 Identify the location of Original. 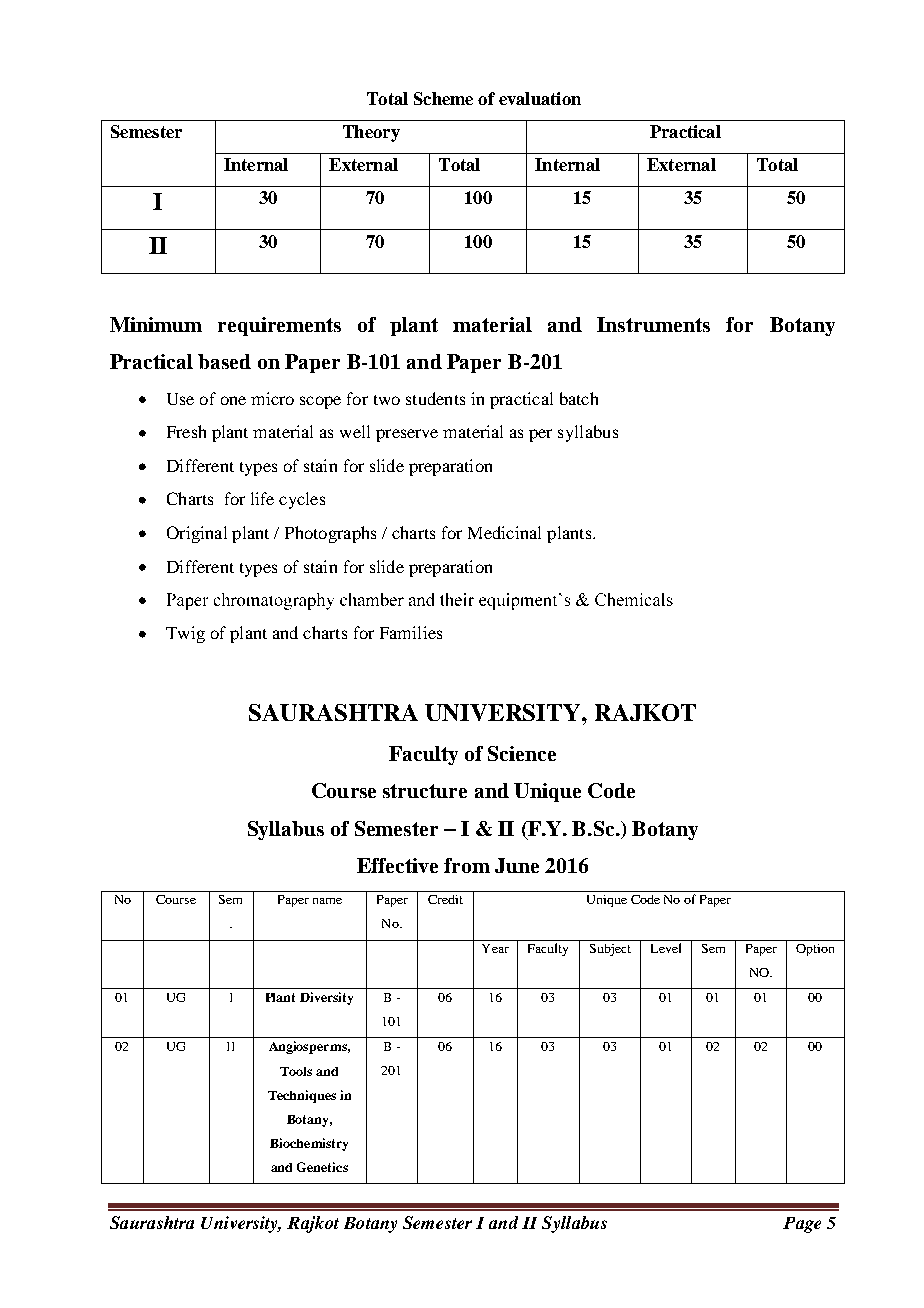
(197, 534).
